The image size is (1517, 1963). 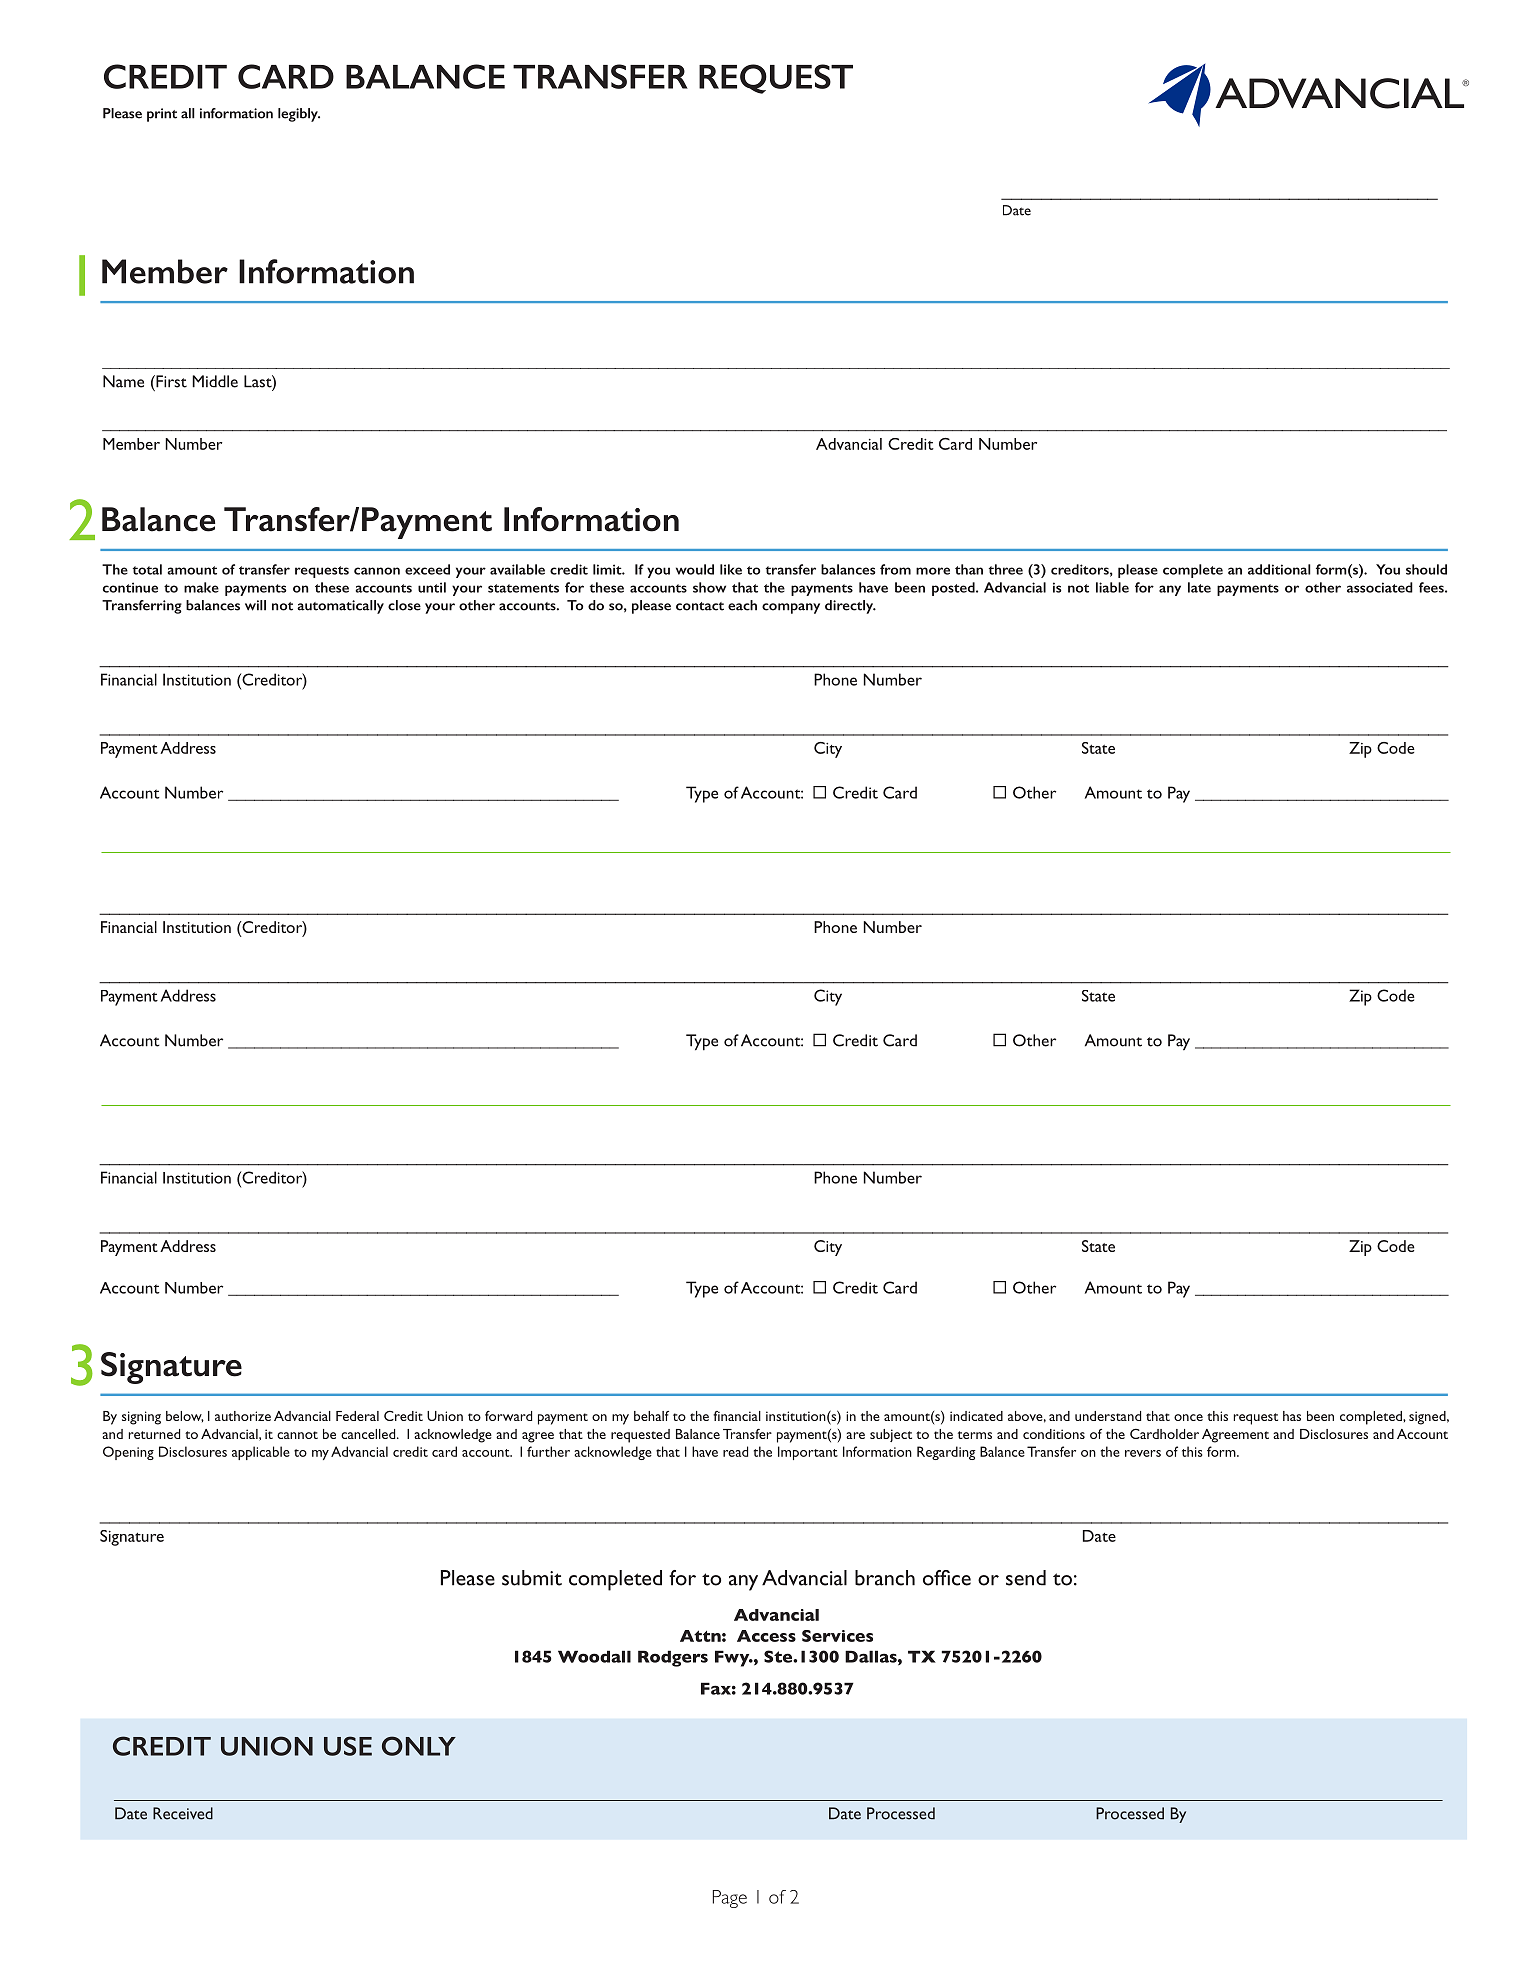 I want to click on once, so click(x=1188, y=1417).
